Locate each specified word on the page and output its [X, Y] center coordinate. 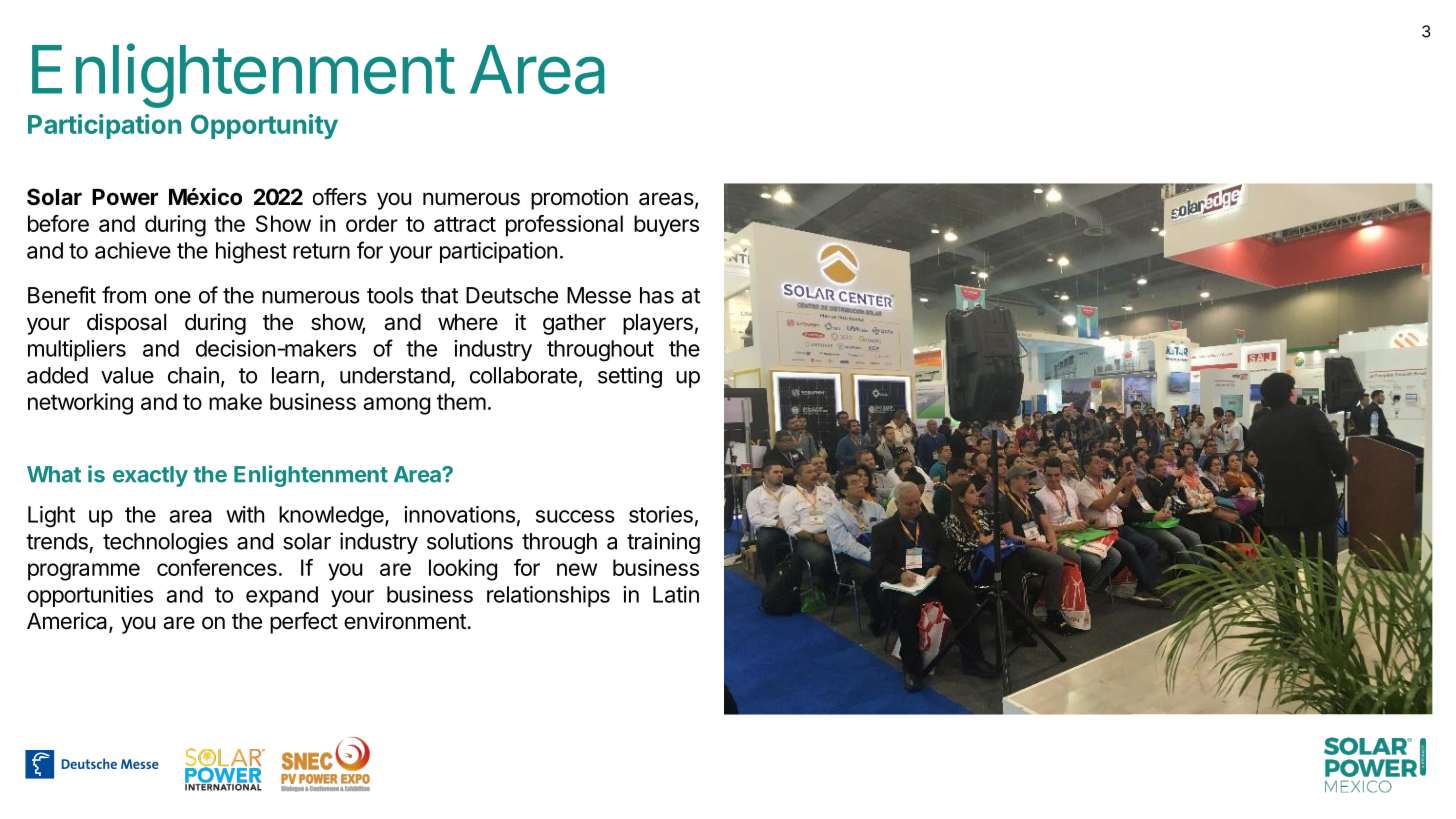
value [127, 375]
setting [630, 377]
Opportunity [264, 126]
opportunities [90, 596]
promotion [579, 199]
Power [125, 197]
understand [395, 375]
